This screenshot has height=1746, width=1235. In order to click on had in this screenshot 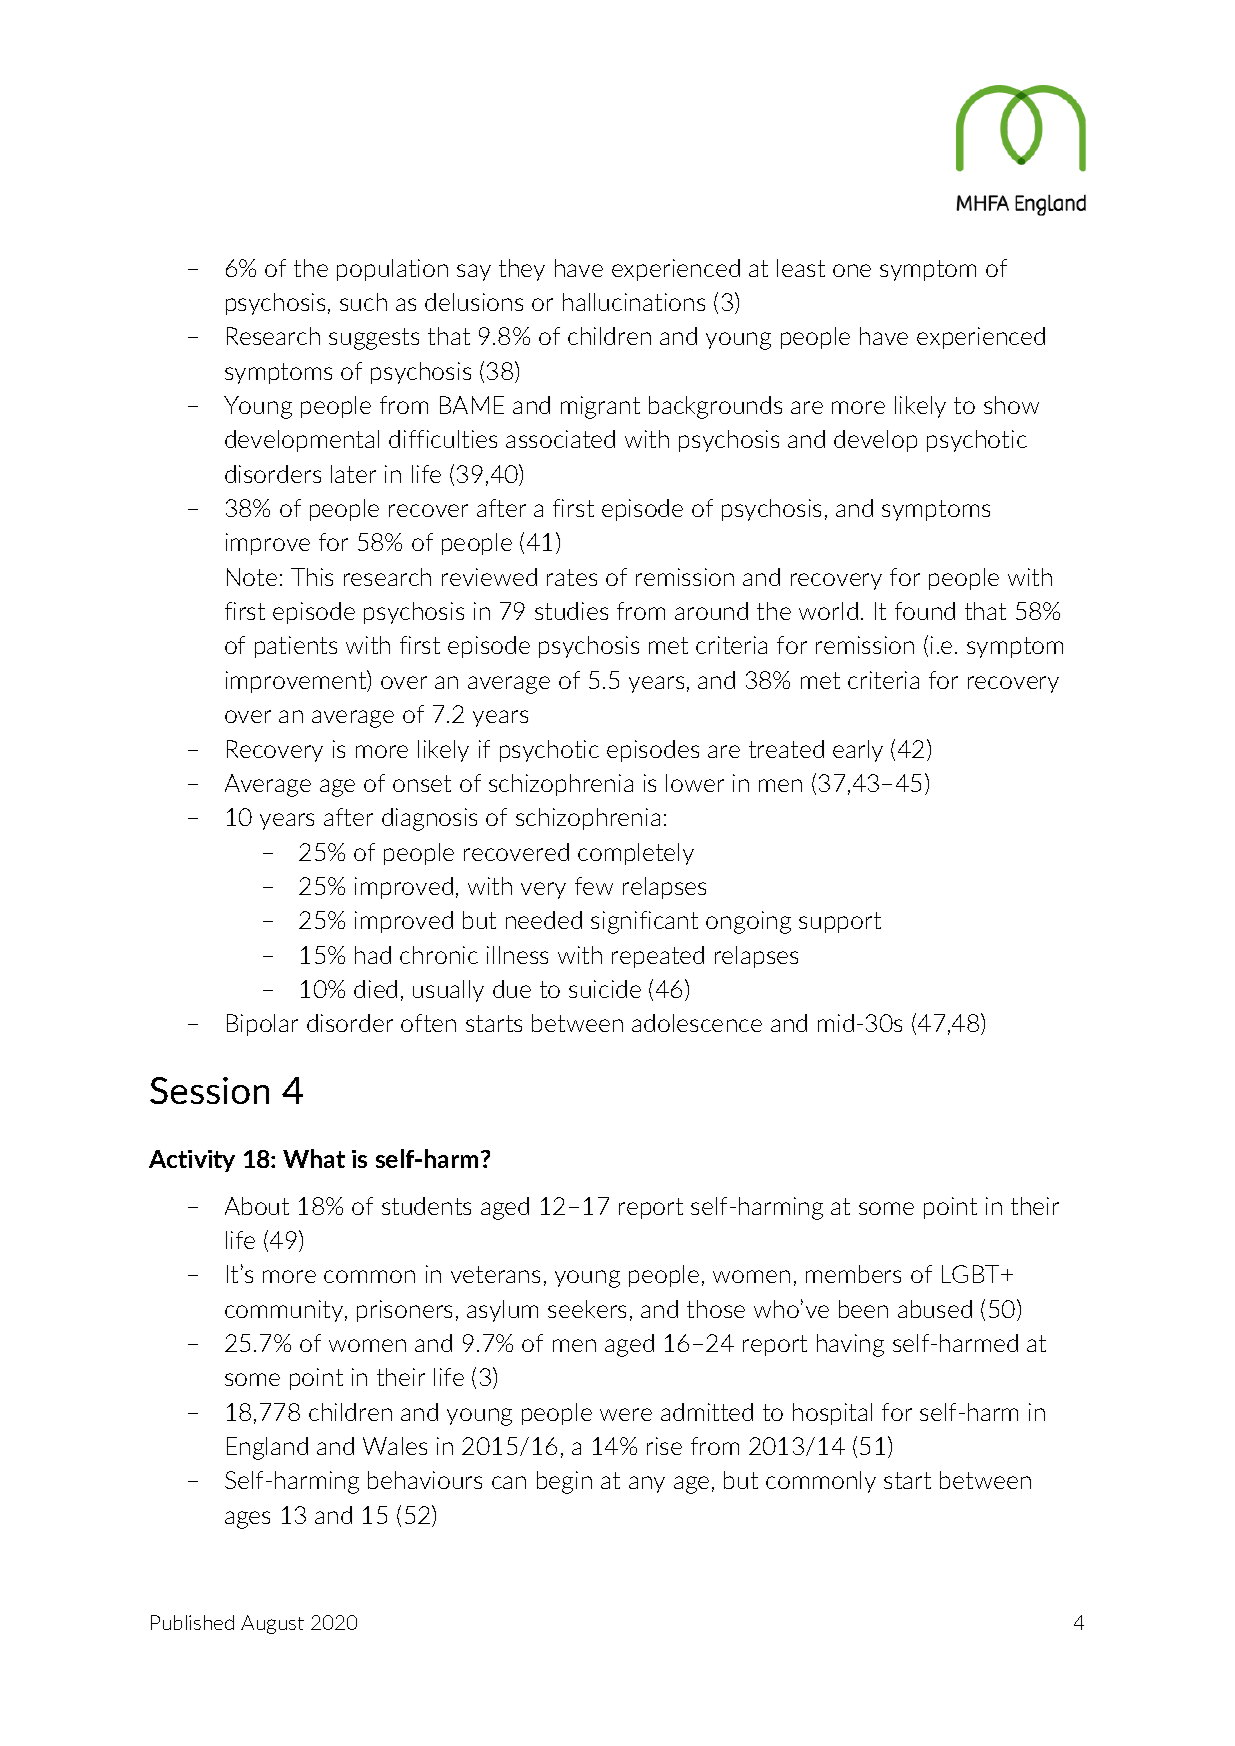, I will do `click(373, 955)`.
